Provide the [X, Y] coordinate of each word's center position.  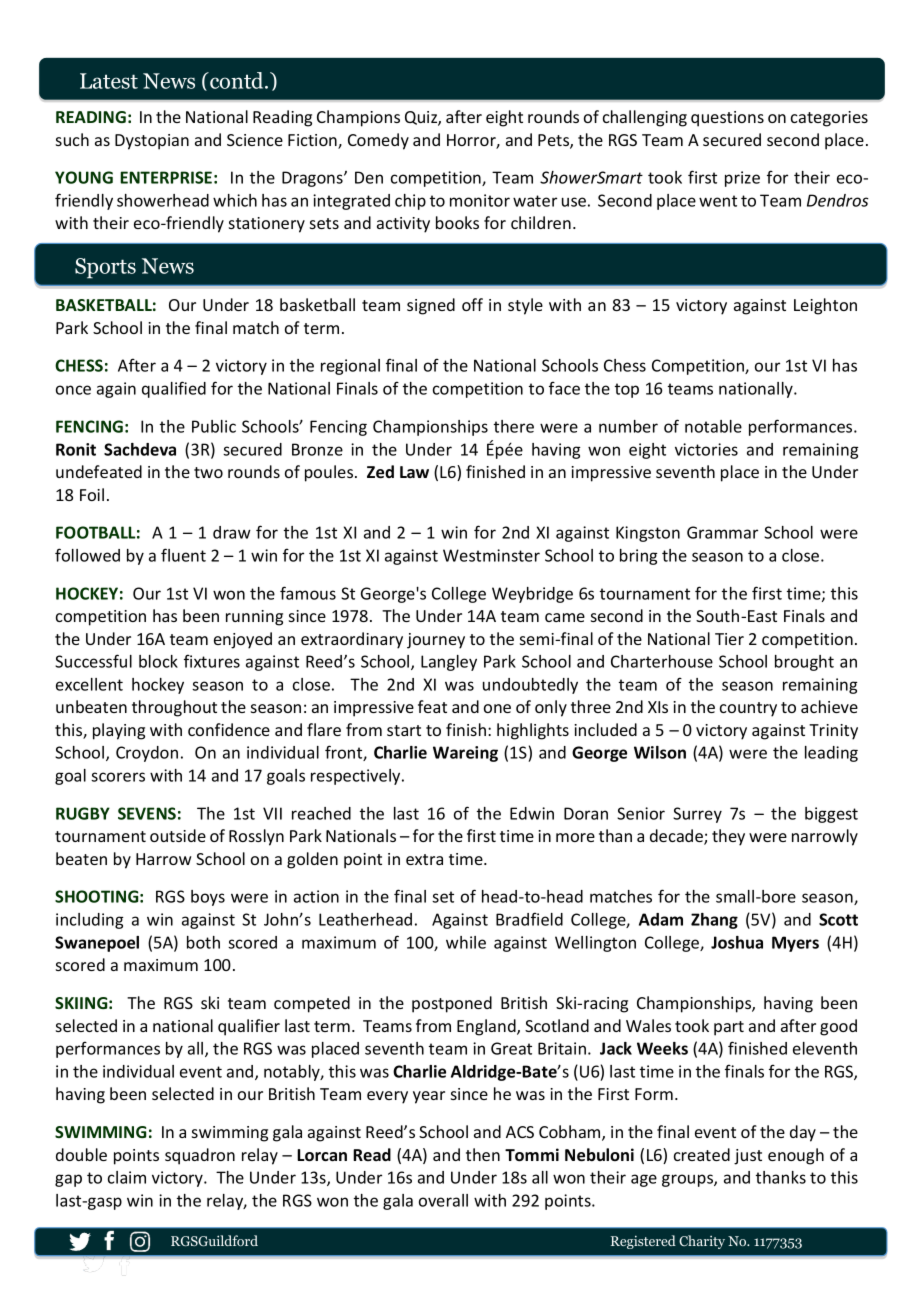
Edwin [532, 813]
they [728, 837]
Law [414, 472]
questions [727, 119]
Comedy [378, 141]
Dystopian [152, 142]
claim [127, 1177]
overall [443, 1200]
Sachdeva [140, 449]
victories [706, 449]
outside [178, 835]
